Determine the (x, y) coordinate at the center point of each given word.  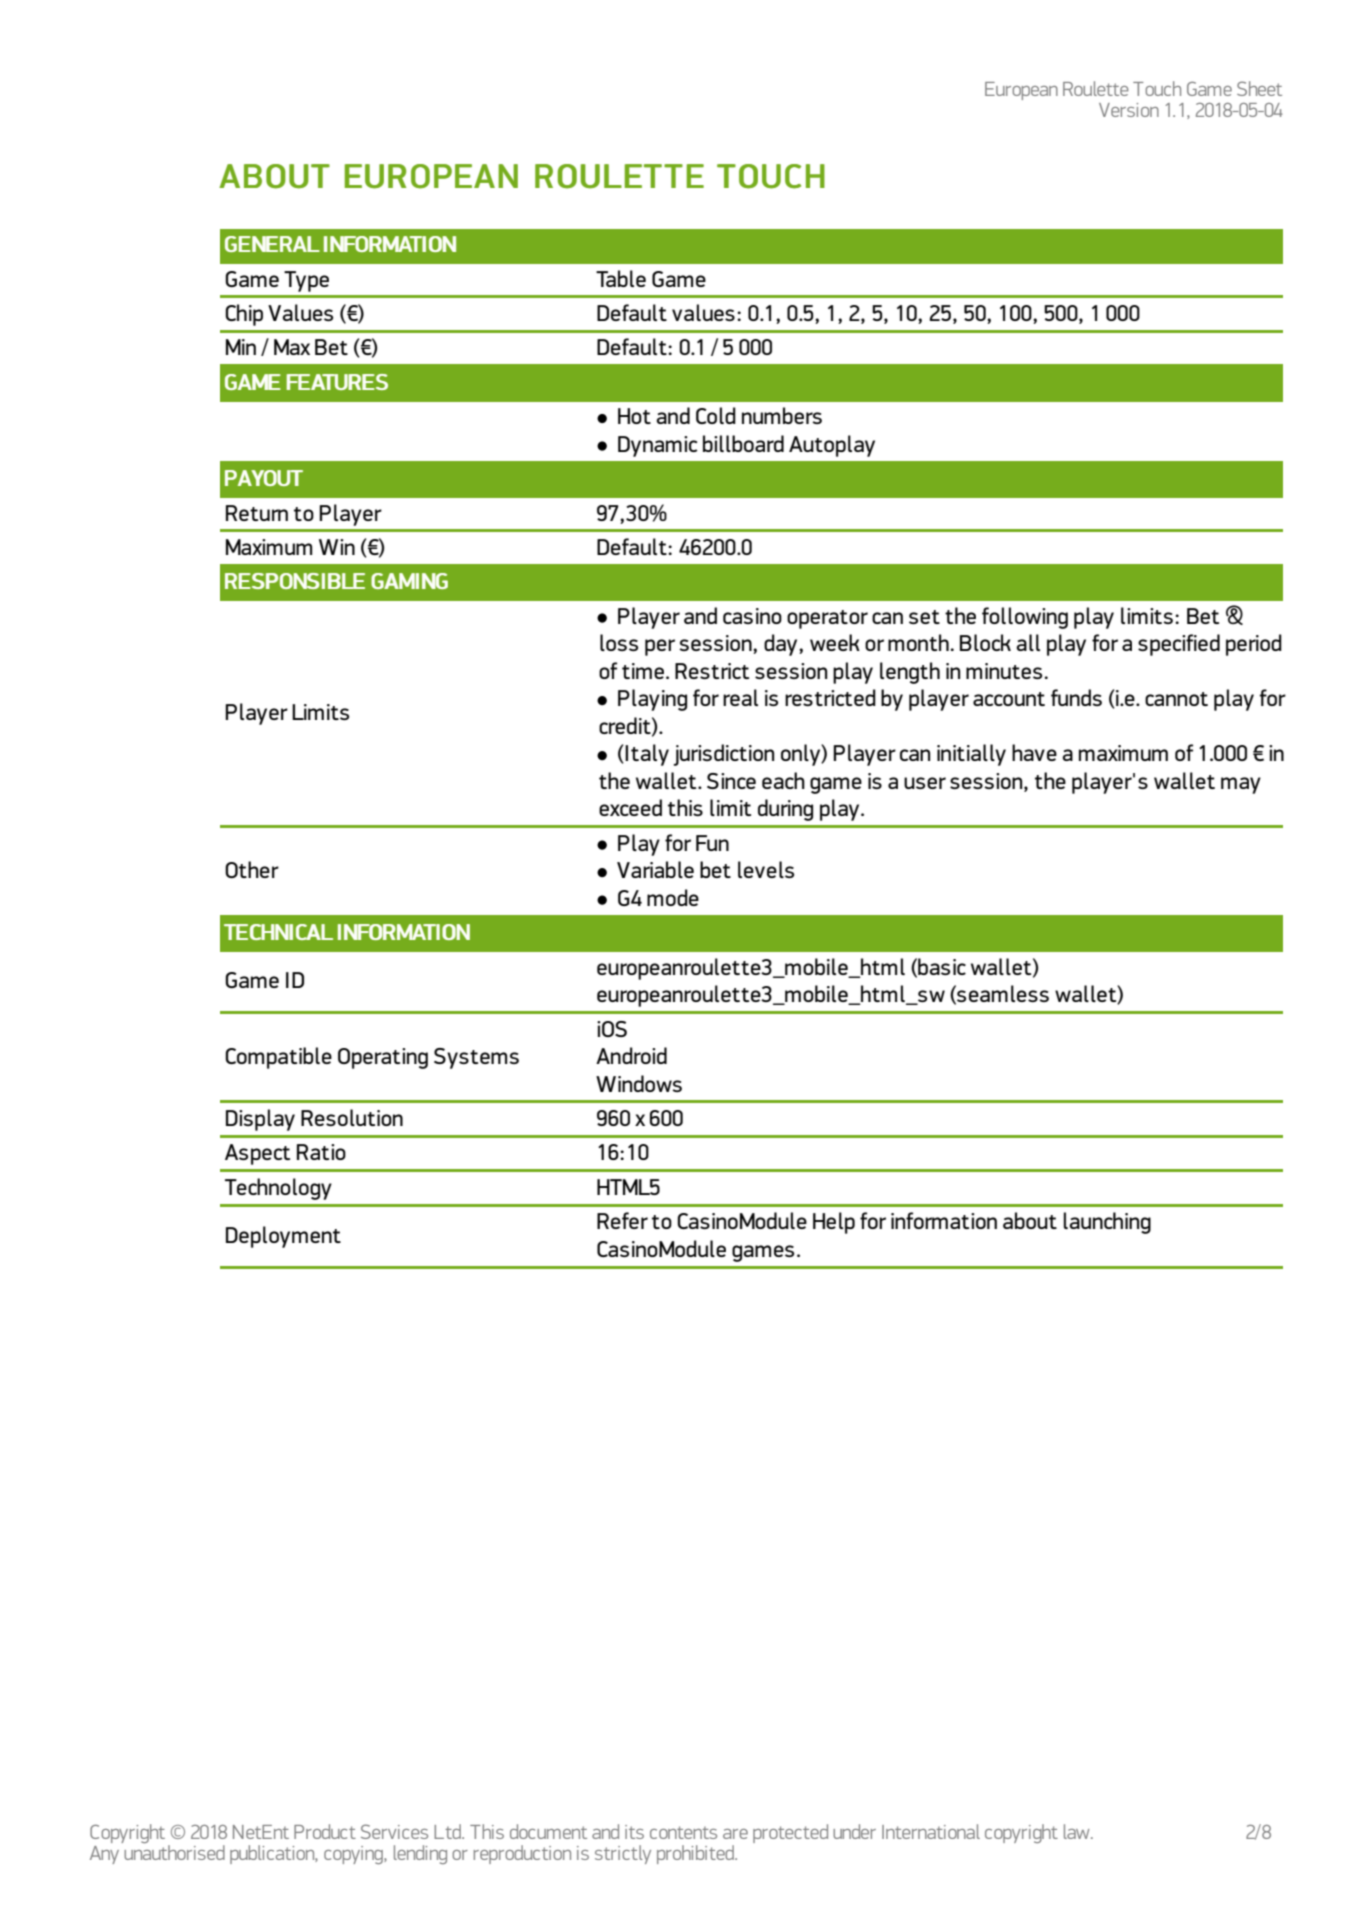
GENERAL (272, 244)
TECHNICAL (278, 932)
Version (1129, 110)
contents (683, 1832)
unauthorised (173, 1851)
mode (673, 897)
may (1241, 785)
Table (621, 278)
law (1078, 1831)
